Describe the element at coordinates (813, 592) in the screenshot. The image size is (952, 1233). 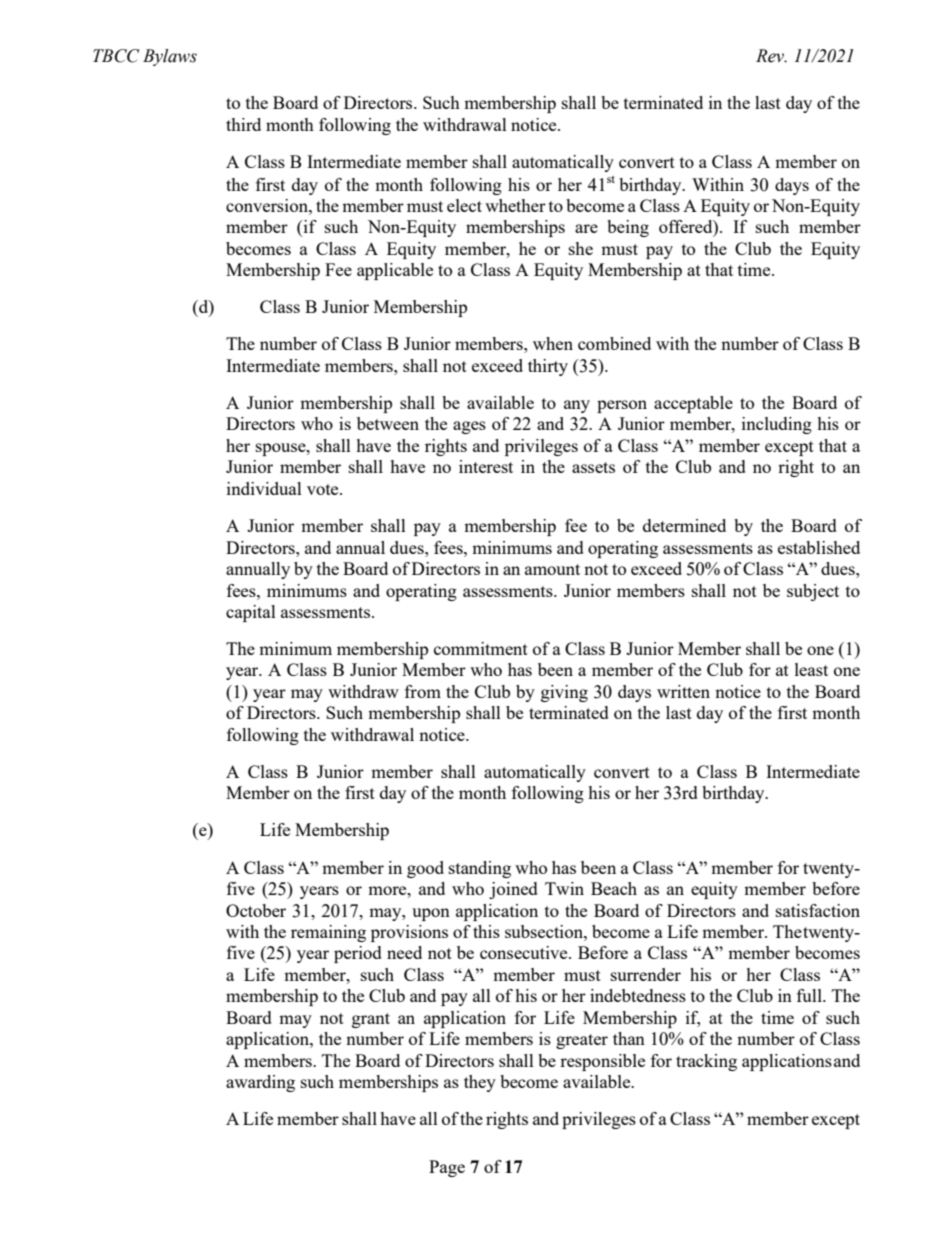
I see `subject` at that location.
